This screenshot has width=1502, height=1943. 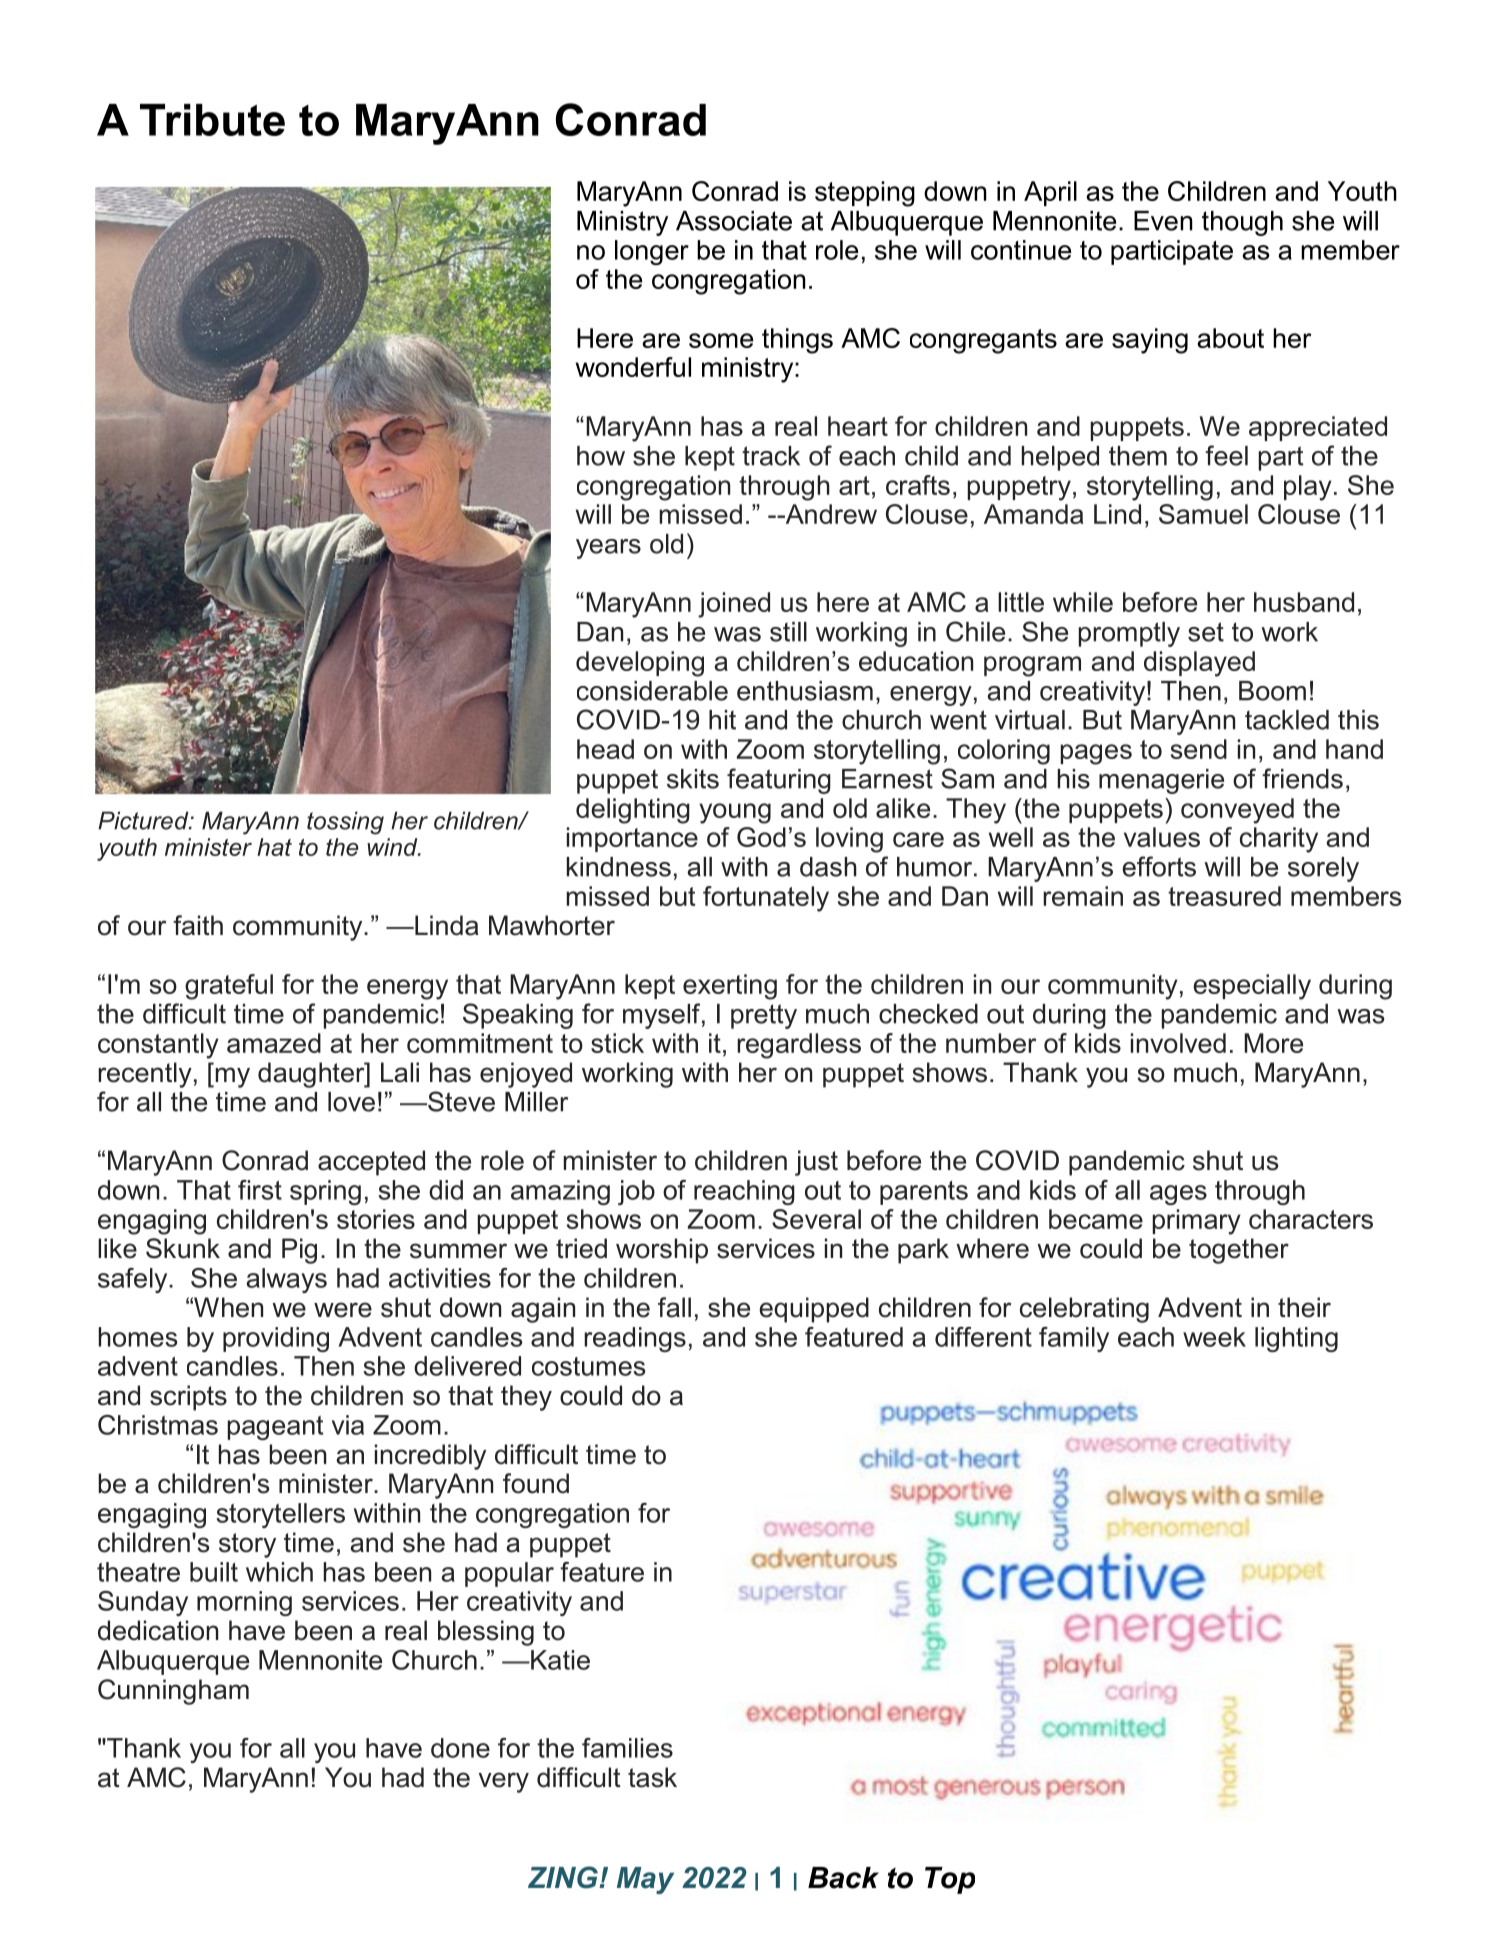 What do you see at coordinates (730, 987) in the screenshot?
I see `exerting` at bounding box center [730, 987].
